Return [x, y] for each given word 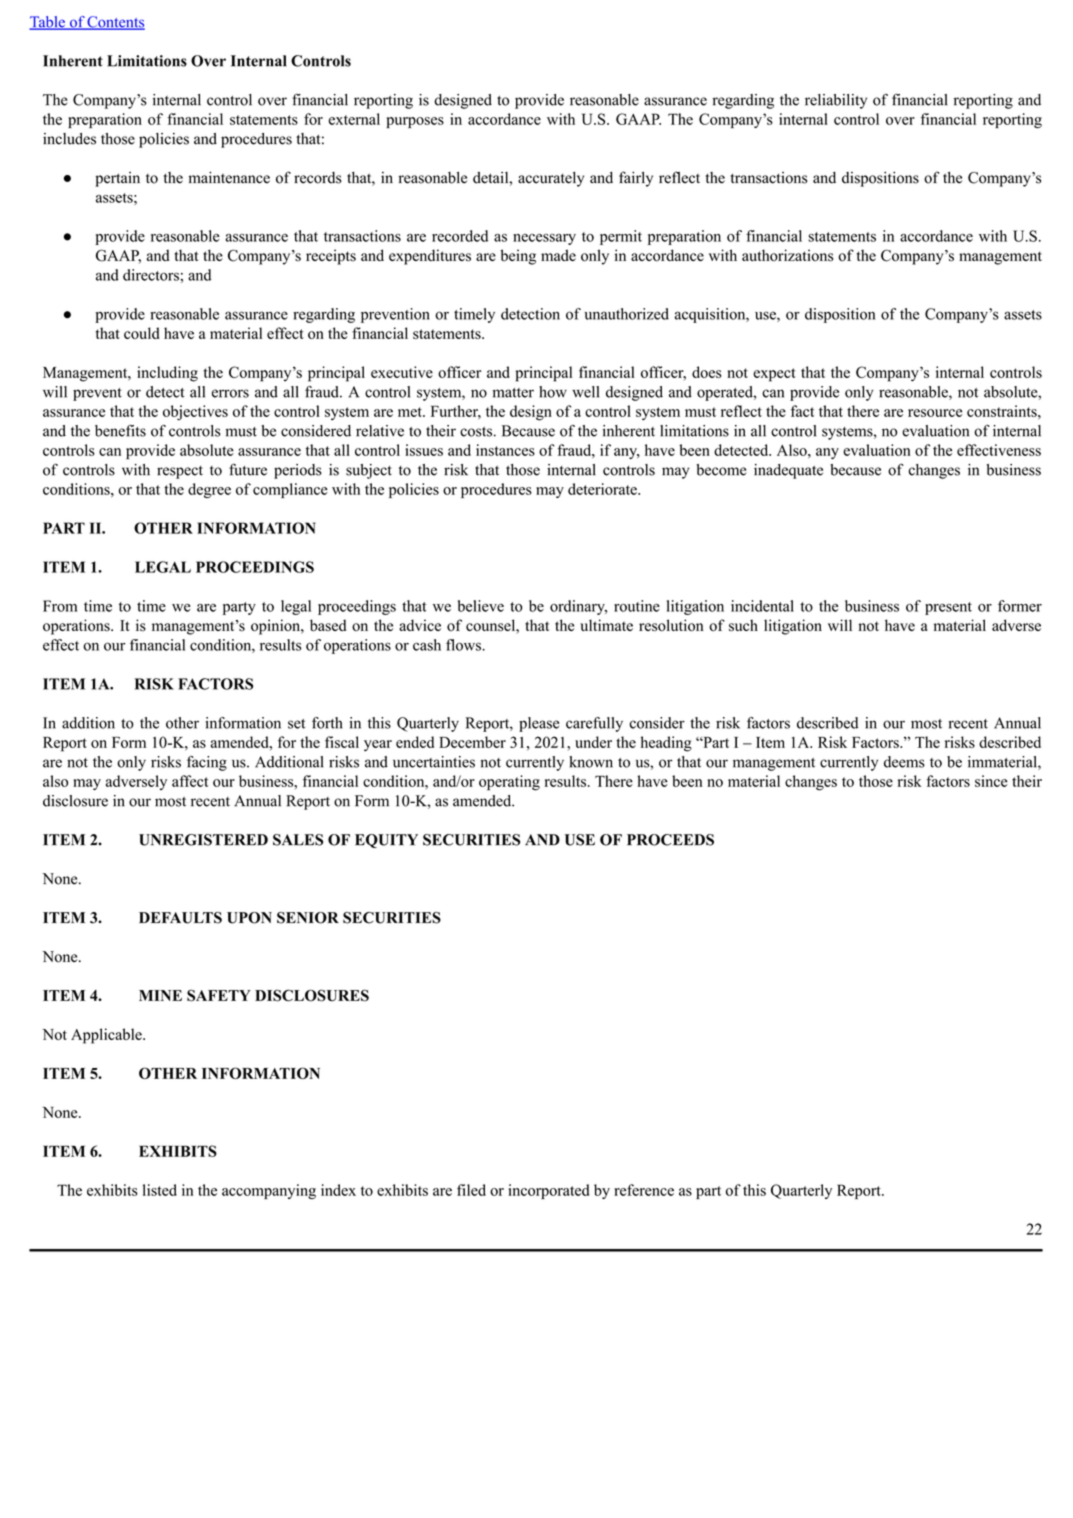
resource [935, 413]
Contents [115, 23]
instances [505, 450]
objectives [195, 413]
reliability [836, 101]
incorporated [548, 1191]
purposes [415, 122]
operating [509, 783]
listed [160, 1190]
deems [904, 762]
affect [190, 781]
